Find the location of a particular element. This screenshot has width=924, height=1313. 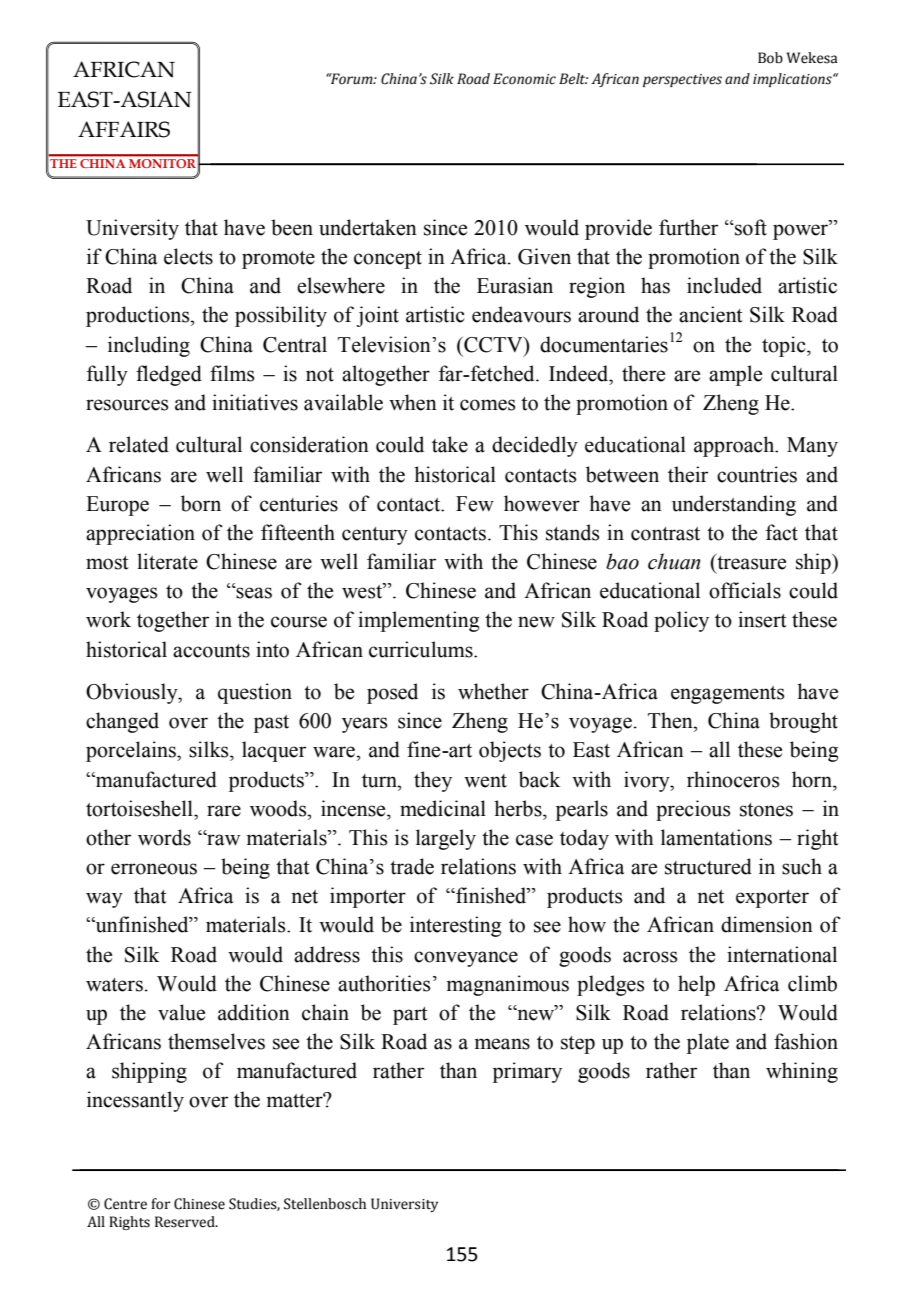

AFFAIRS is located at coordinates (124, 129).
